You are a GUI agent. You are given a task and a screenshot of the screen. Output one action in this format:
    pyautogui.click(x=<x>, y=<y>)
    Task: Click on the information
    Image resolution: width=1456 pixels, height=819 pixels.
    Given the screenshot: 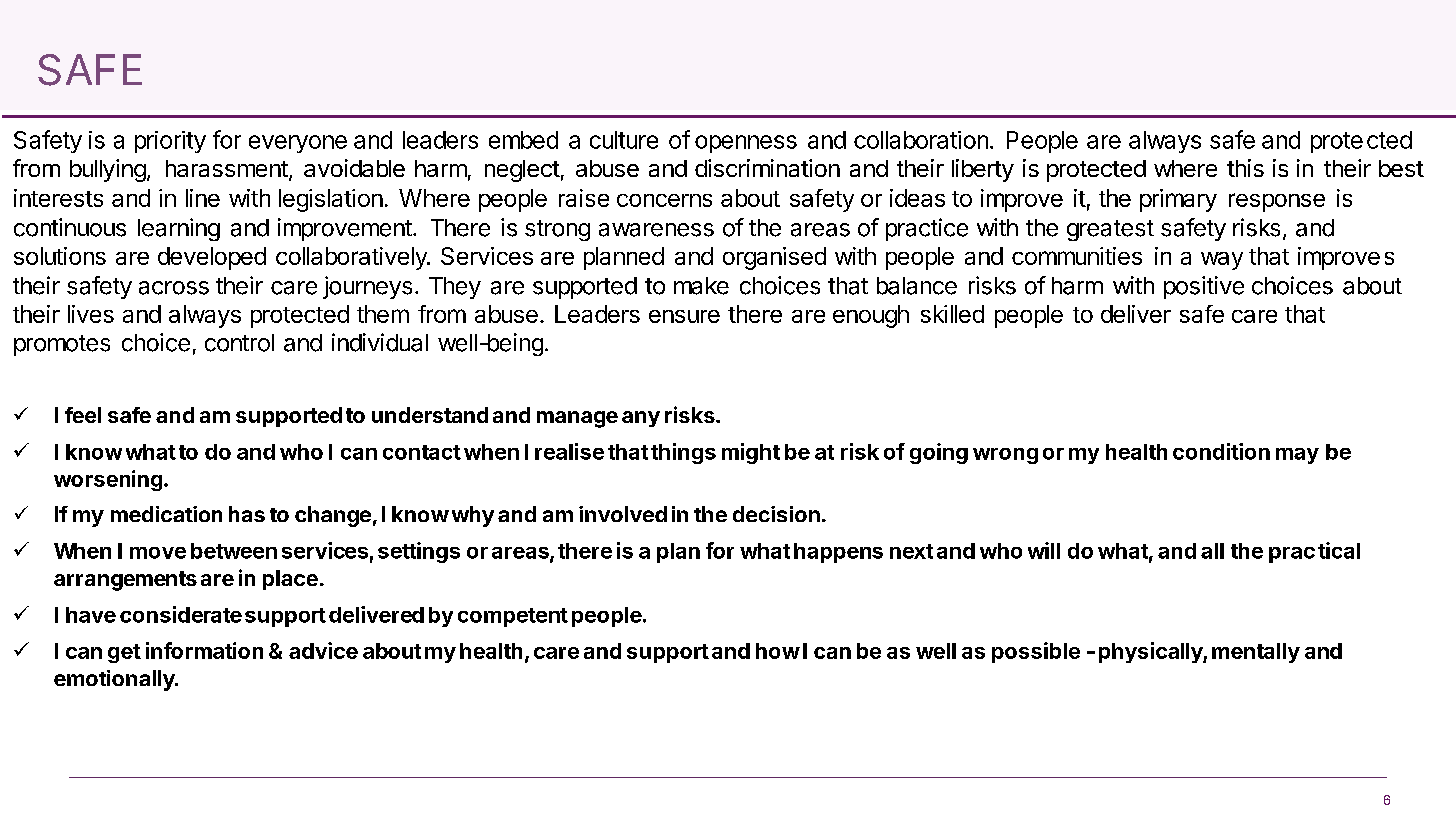 What is the action you would take?
    pyautogui.click(x=204, y=650)
